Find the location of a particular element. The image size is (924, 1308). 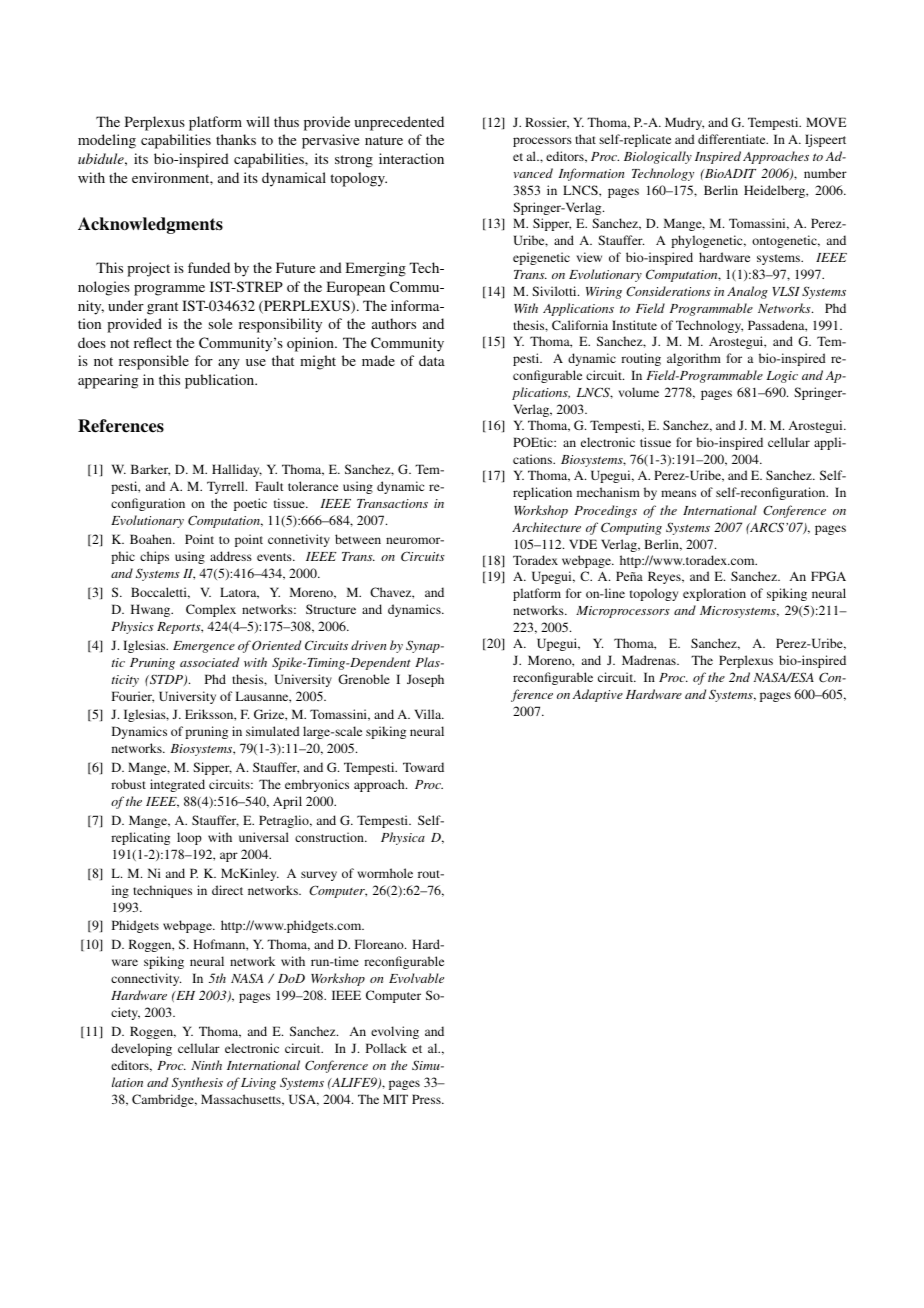

differentiate is located at coordinates (733, 139).
